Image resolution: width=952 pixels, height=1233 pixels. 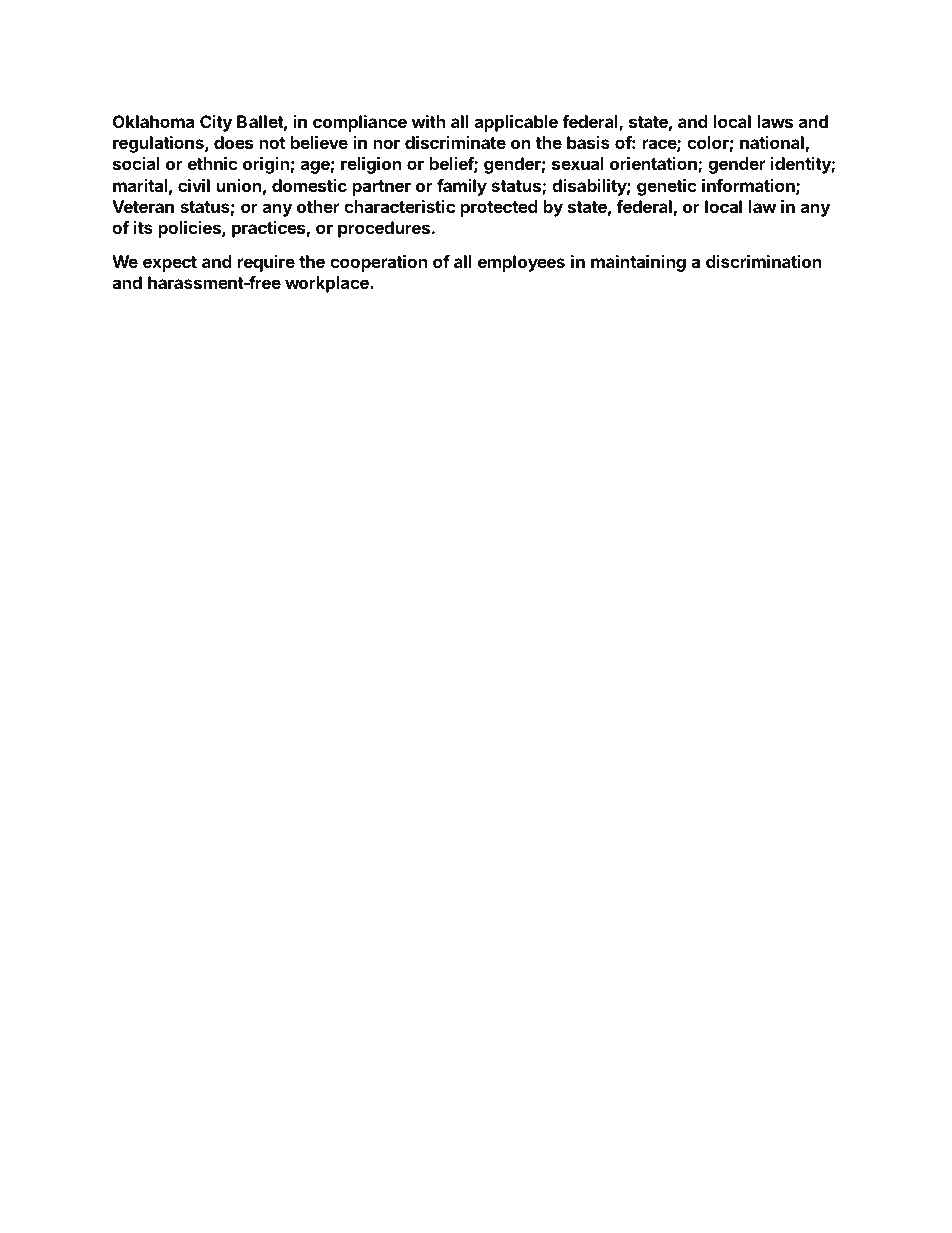 I want to click on workplace, so click(x=328, y=284).
